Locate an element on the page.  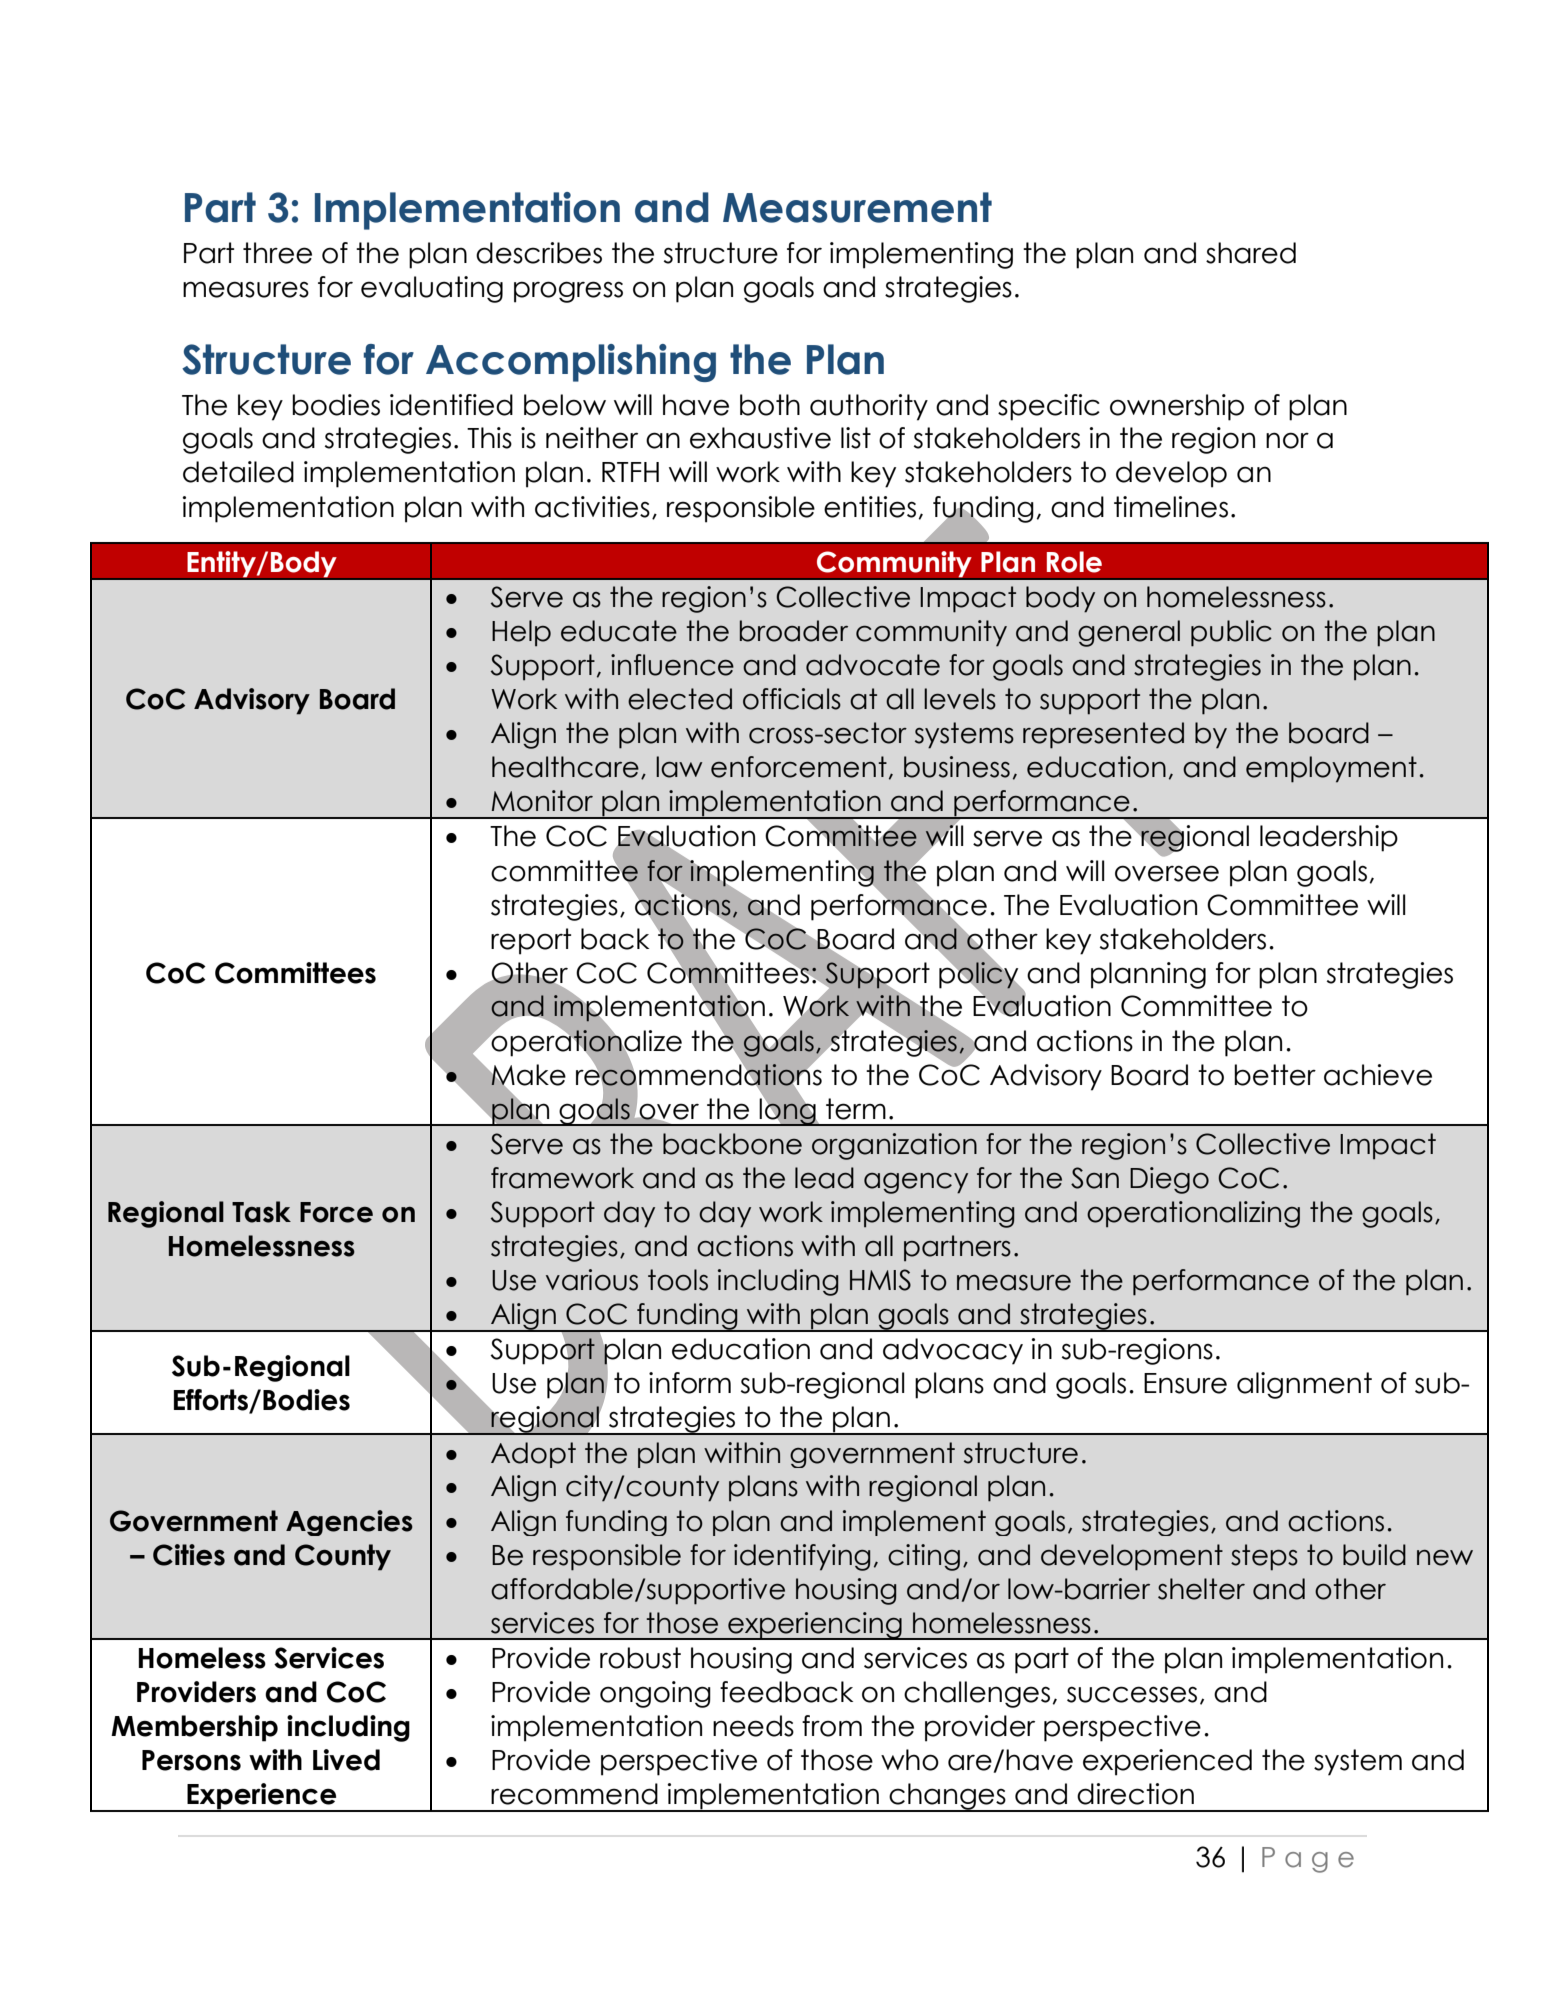
officials is located at coordinates (792, 699).
